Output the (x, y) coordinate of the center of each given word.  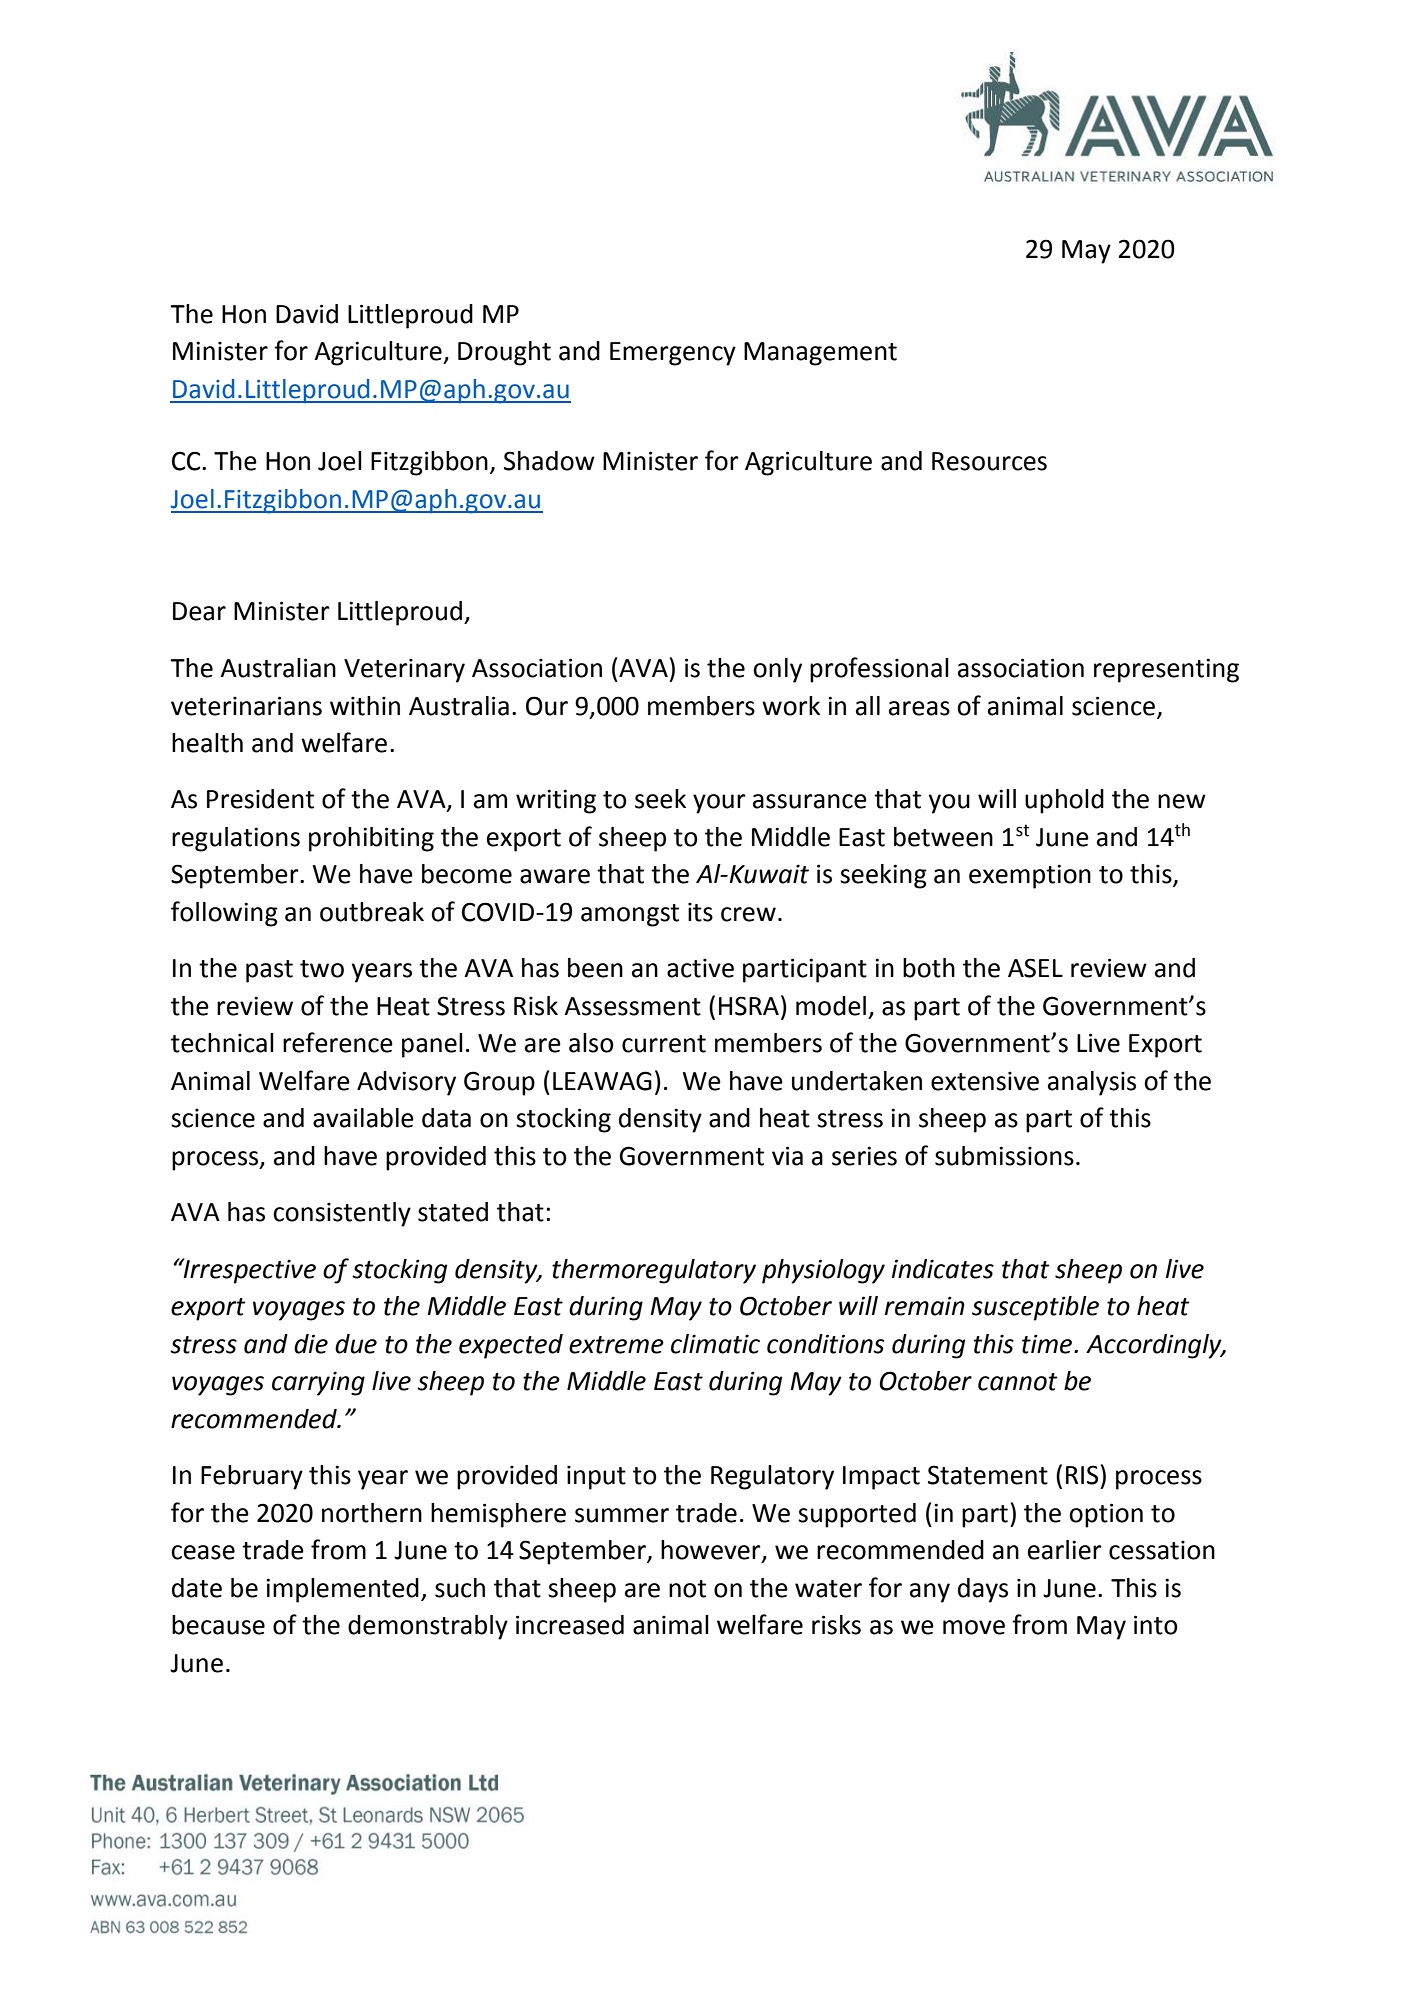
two (322, 969)
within (365, 706)
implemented (342, 1590)
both (929, 968)
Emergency (673, 354)
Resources (989, 461)
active (700, 968)
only (777, 670)
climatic (715, 1344)
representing (1166, 670)
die (311, 1344)
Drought (504, 353)
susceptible (1035, 1308)
